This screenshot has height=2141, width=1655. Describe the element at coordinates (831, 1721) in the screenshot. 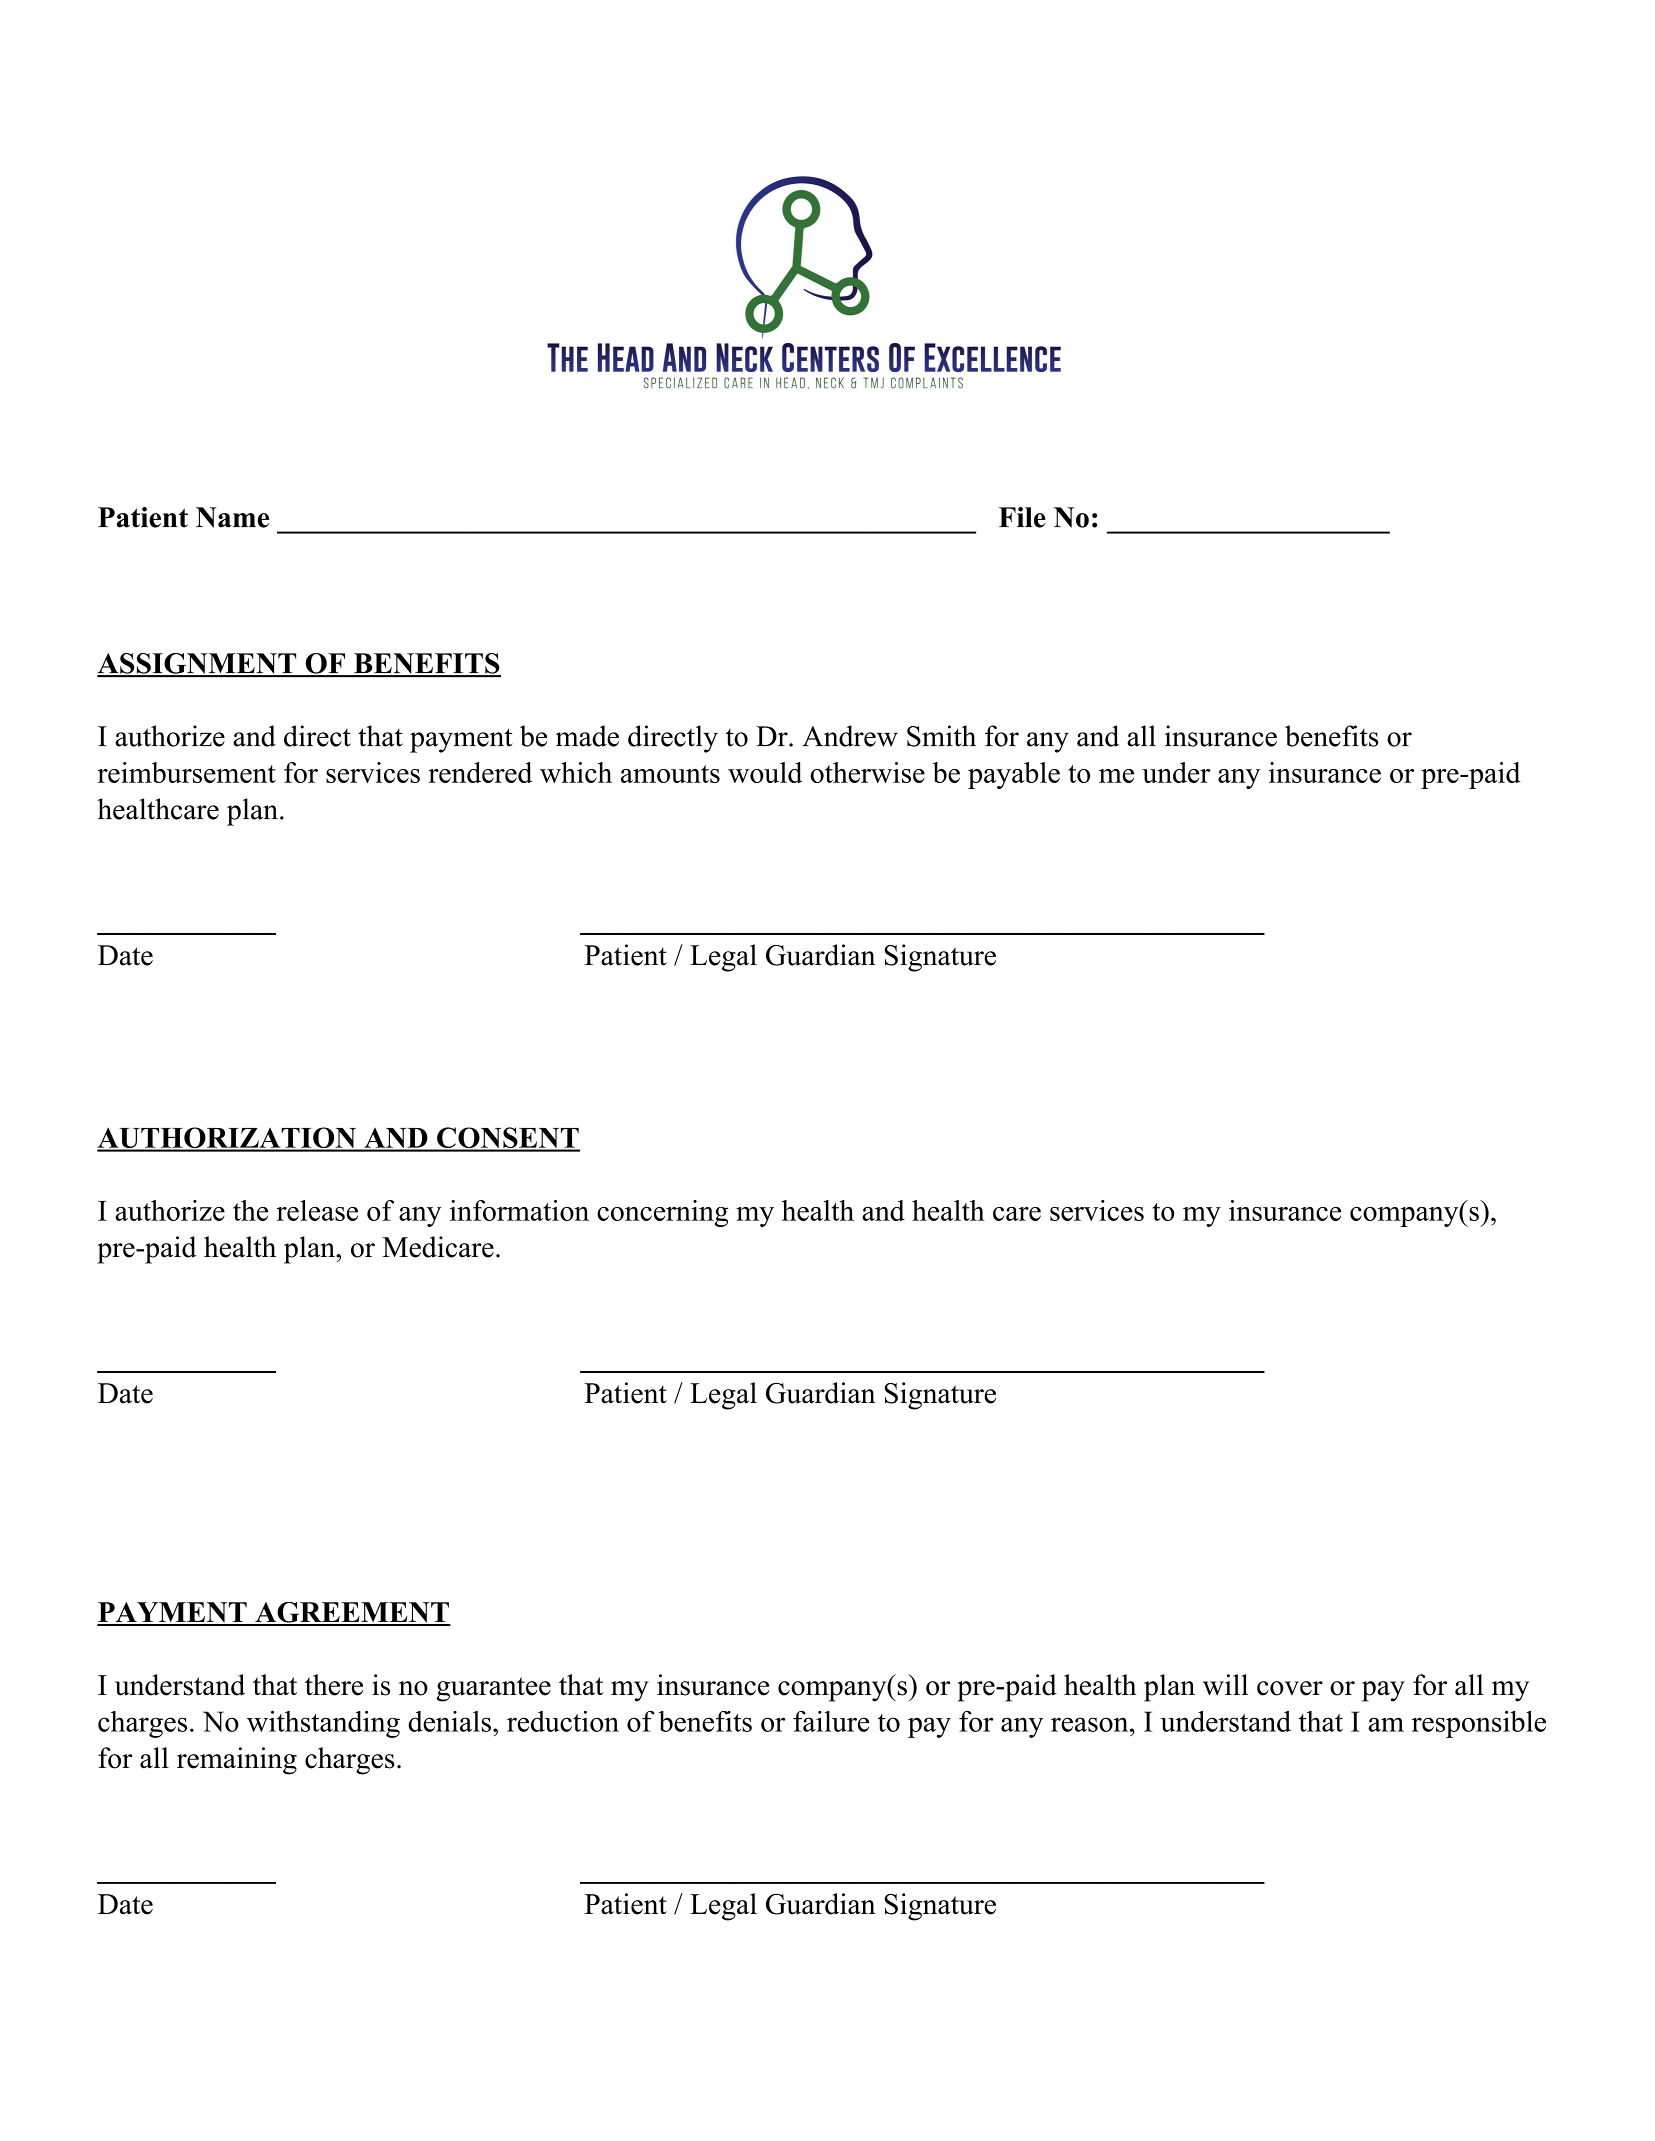

I see `failure` at that location.
